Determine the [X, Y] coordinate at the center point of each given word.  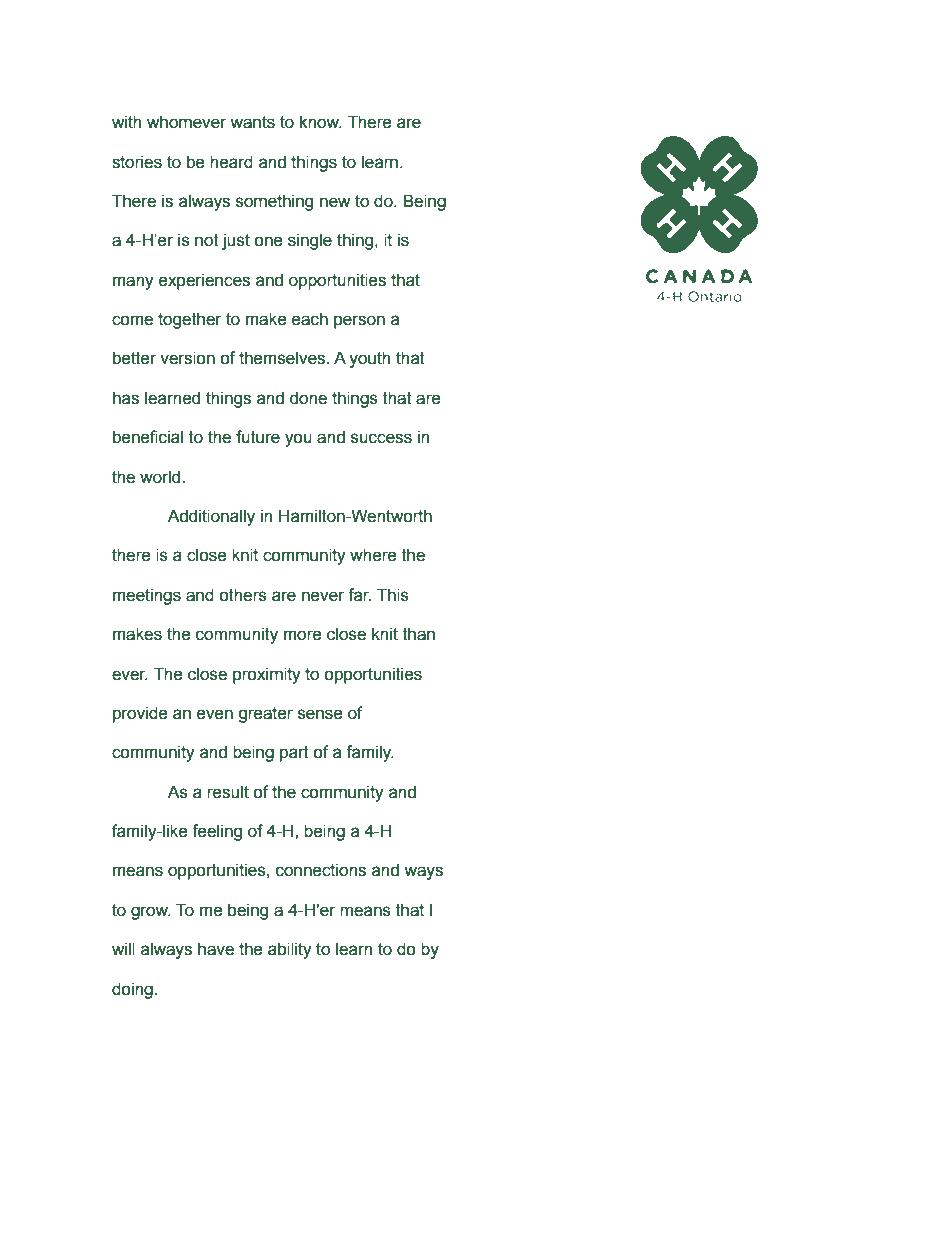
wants [252, 122]
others [243, 595]
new [335, 202]
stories [137, 162]
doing [132, 990]
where [373, 555]
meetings [147, 596]
